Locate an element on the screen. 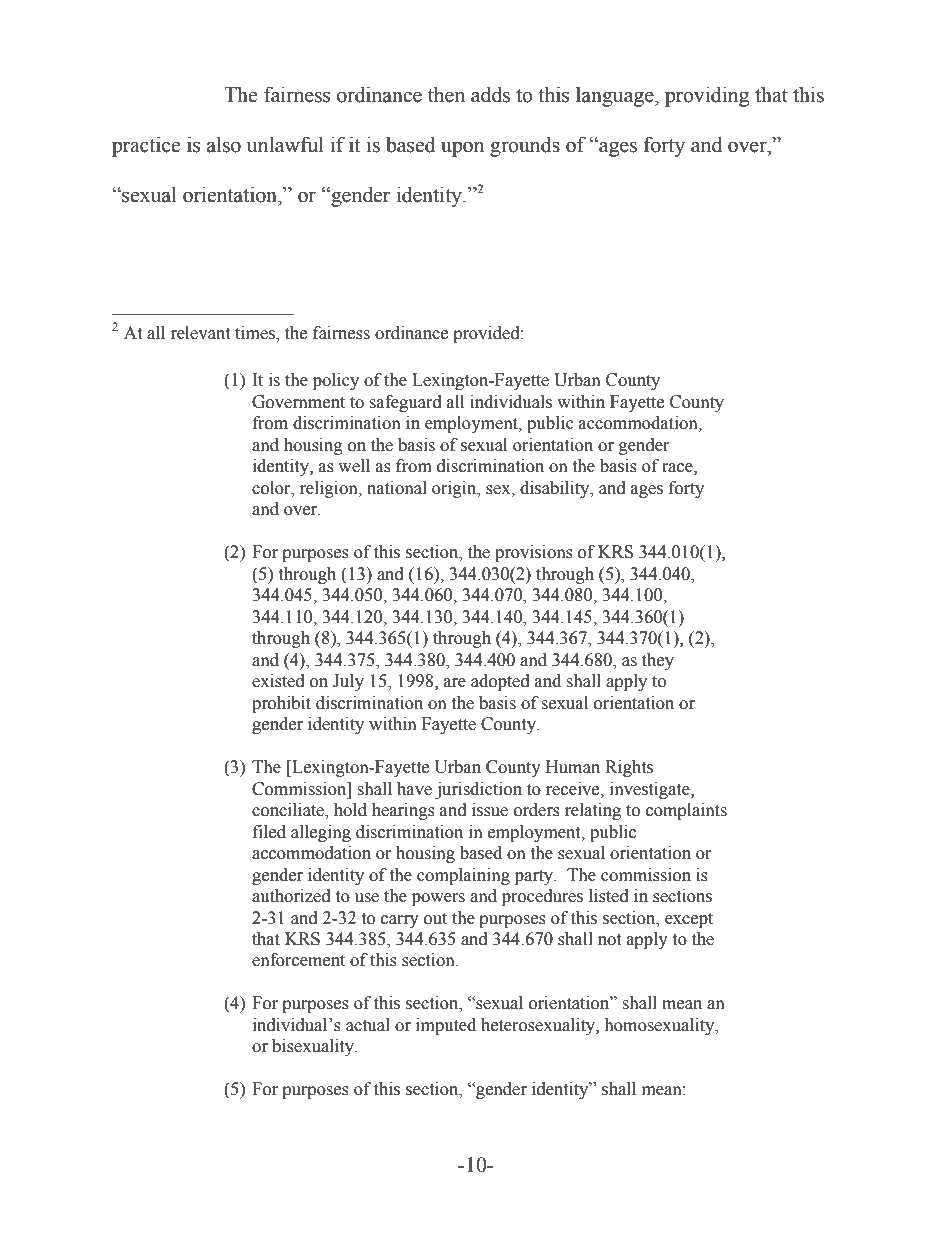 This screenshot has height=1233, width=952. then is located at coordinates (446, 94).
